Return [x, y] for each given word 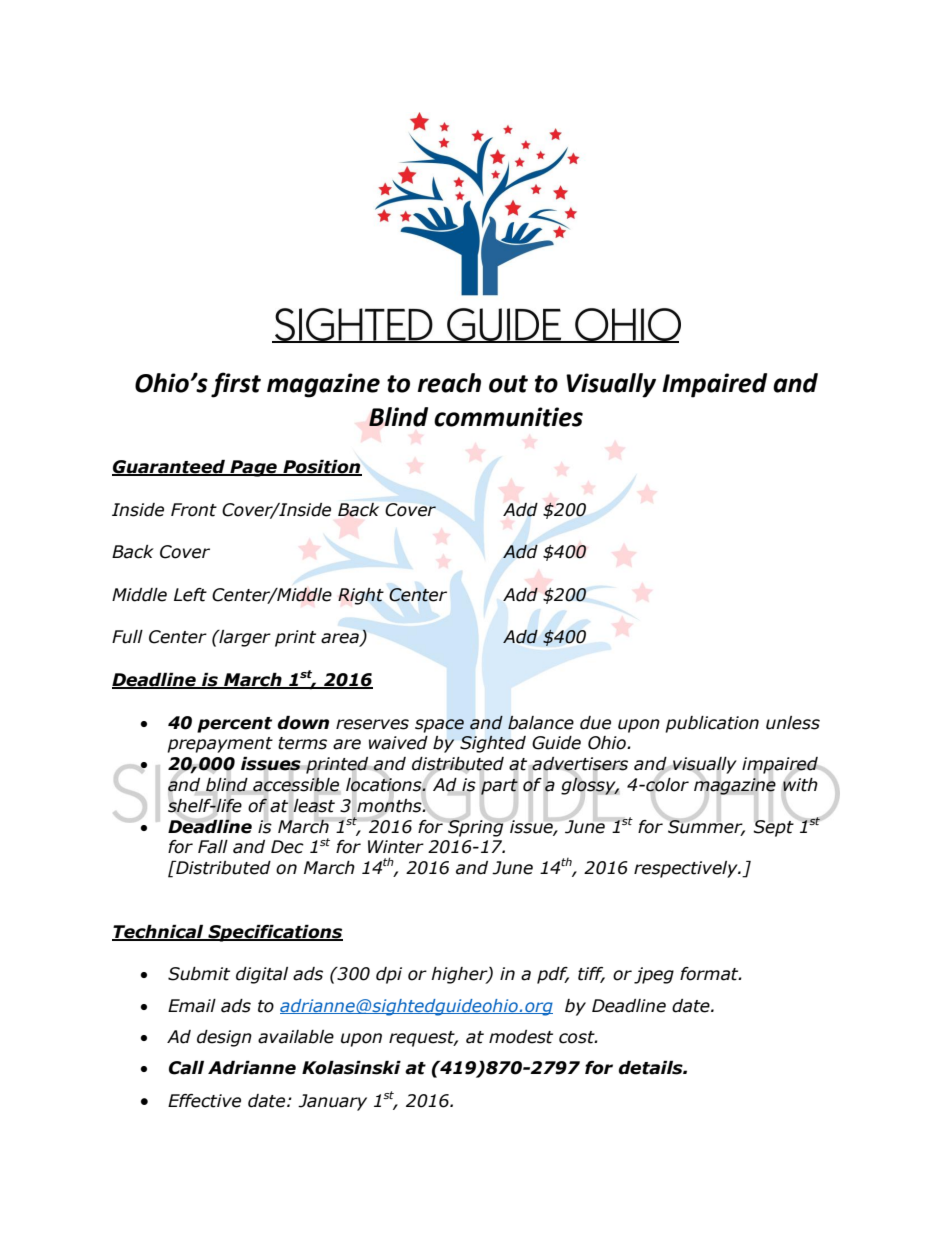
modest [521, 1037]
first [236, 385]
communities [508, 417]
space [439, 726]
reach [449, 383]
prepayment [220, 745]
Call [186, 1068]
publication [712, 724]
